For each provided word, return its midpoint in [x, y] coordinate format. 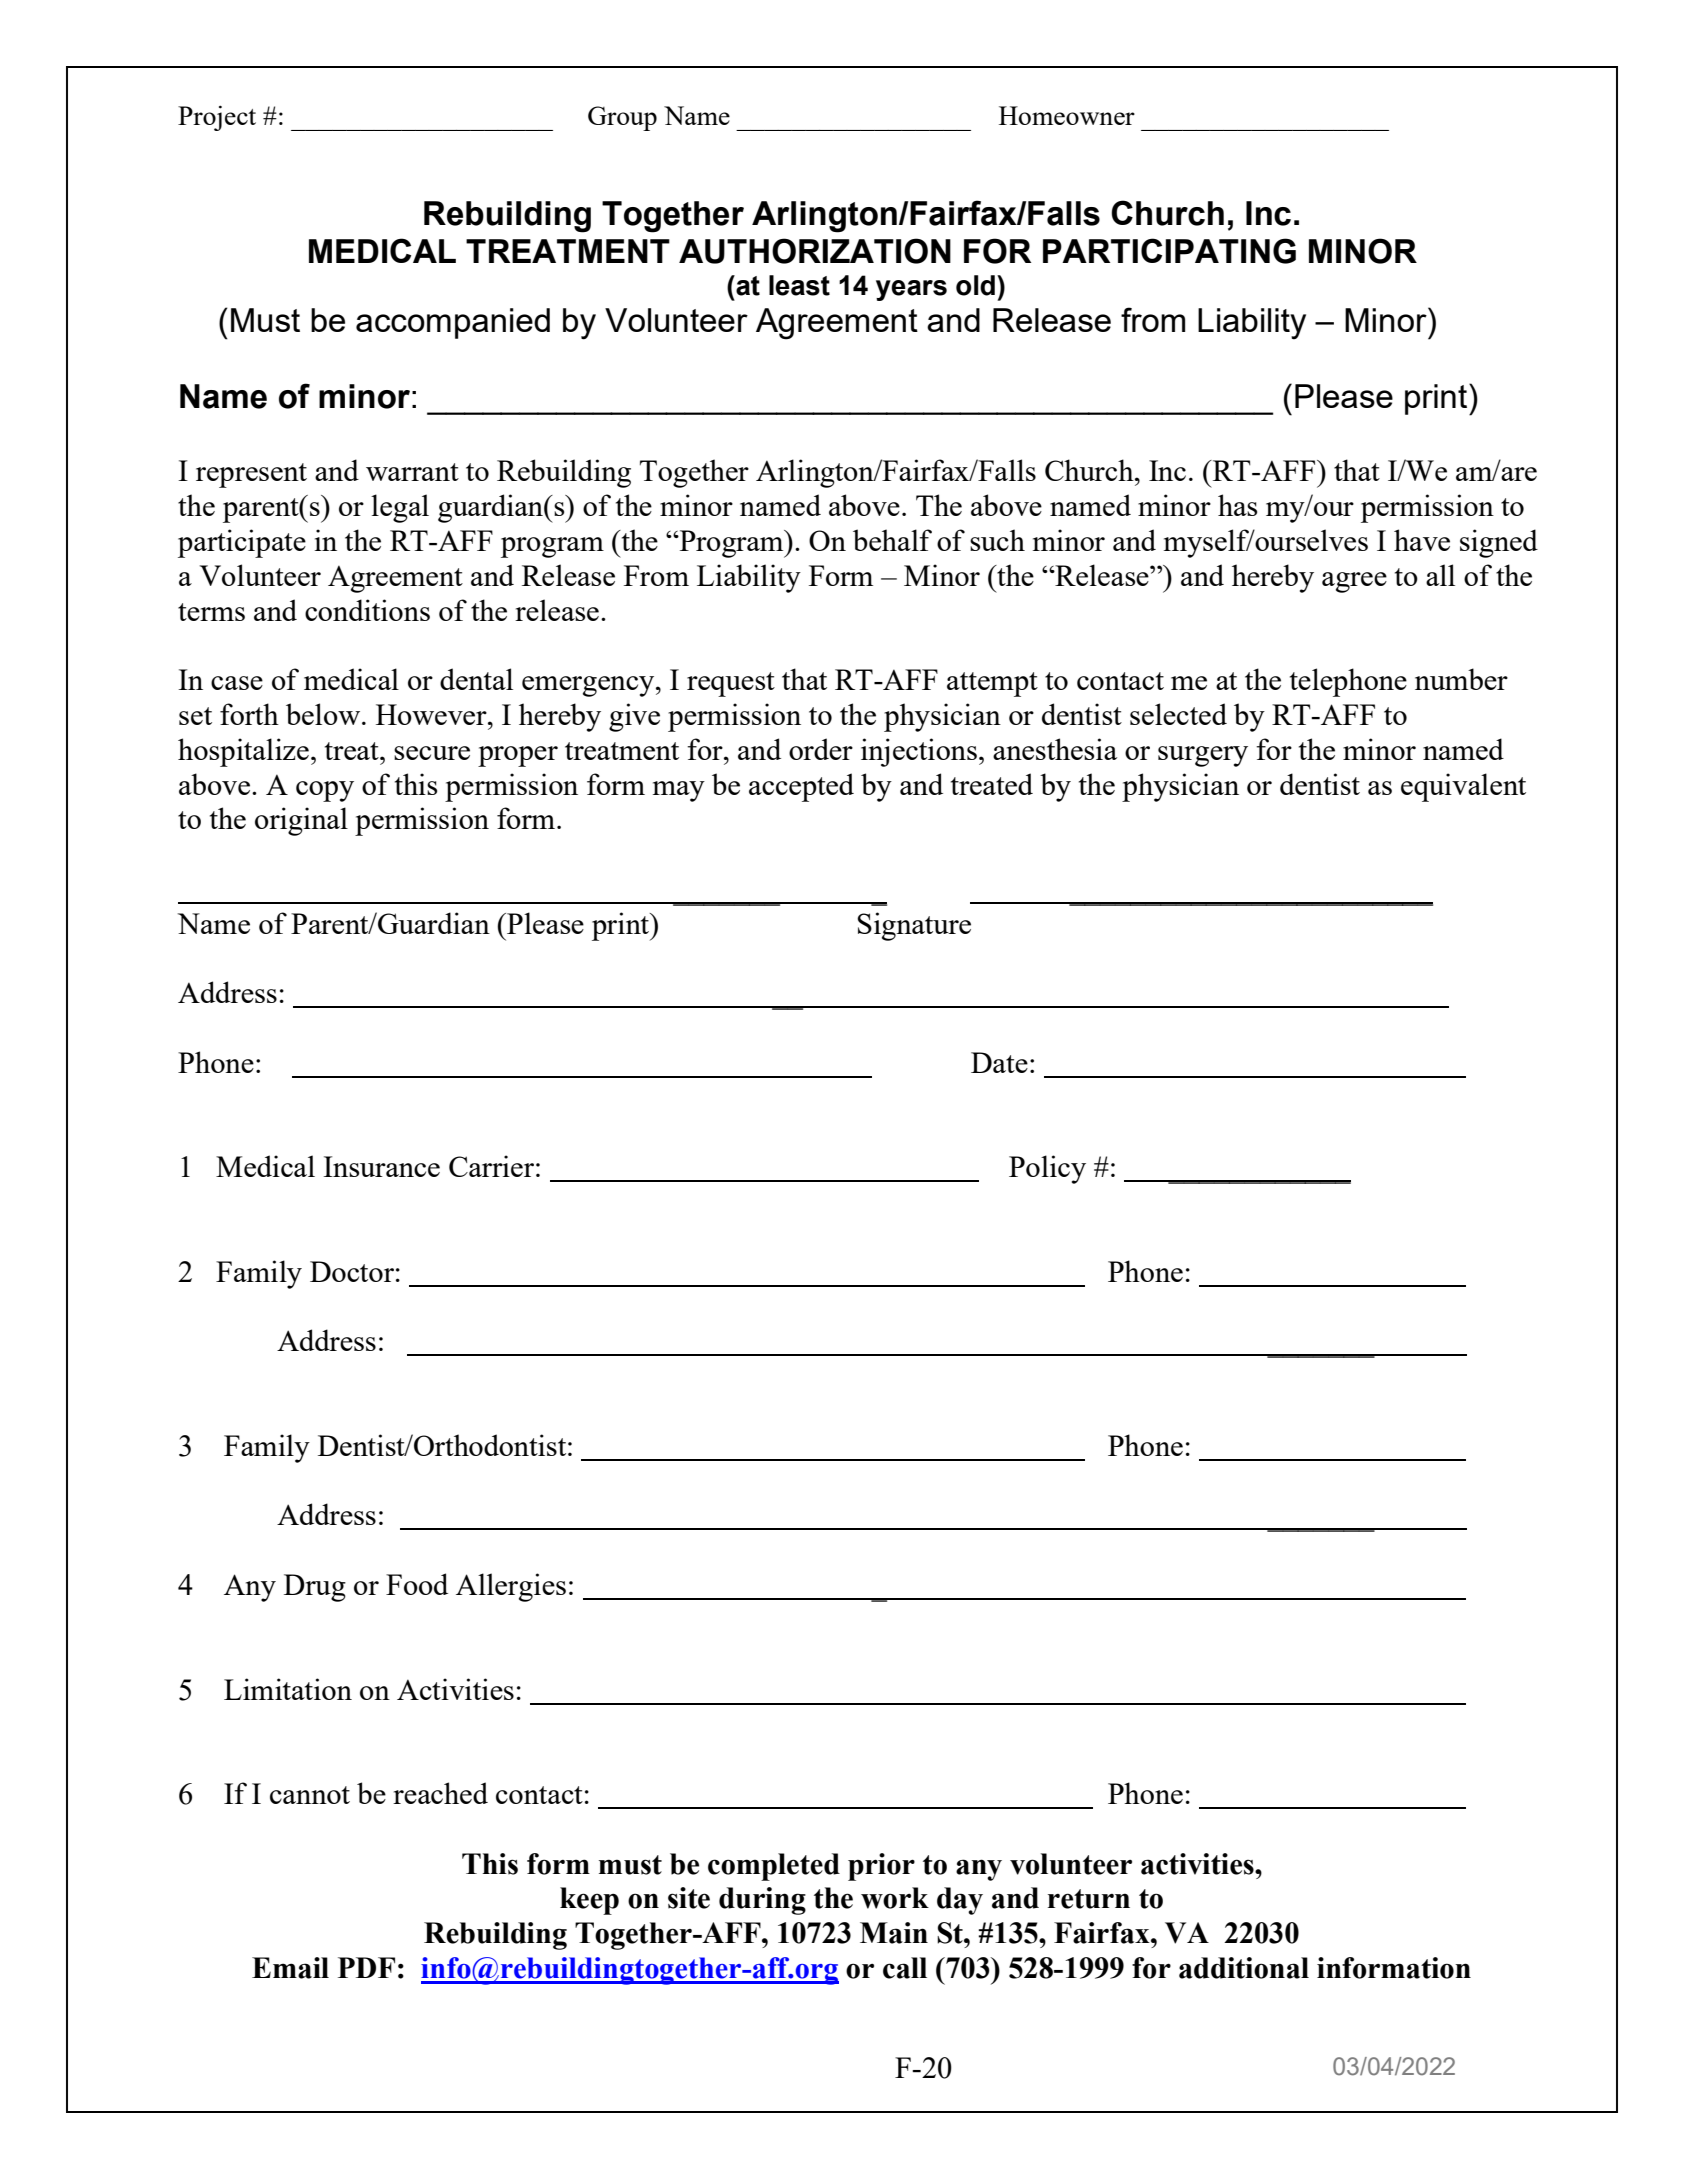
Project [217, 118]
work [895, 1898]
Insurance [381, 1166]
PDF [366, 1967]
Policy [1047, 1169]
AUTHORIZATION [815, 251]
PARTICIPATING [1169, 251]
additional [1244, 1968]
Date [999, 1062]
